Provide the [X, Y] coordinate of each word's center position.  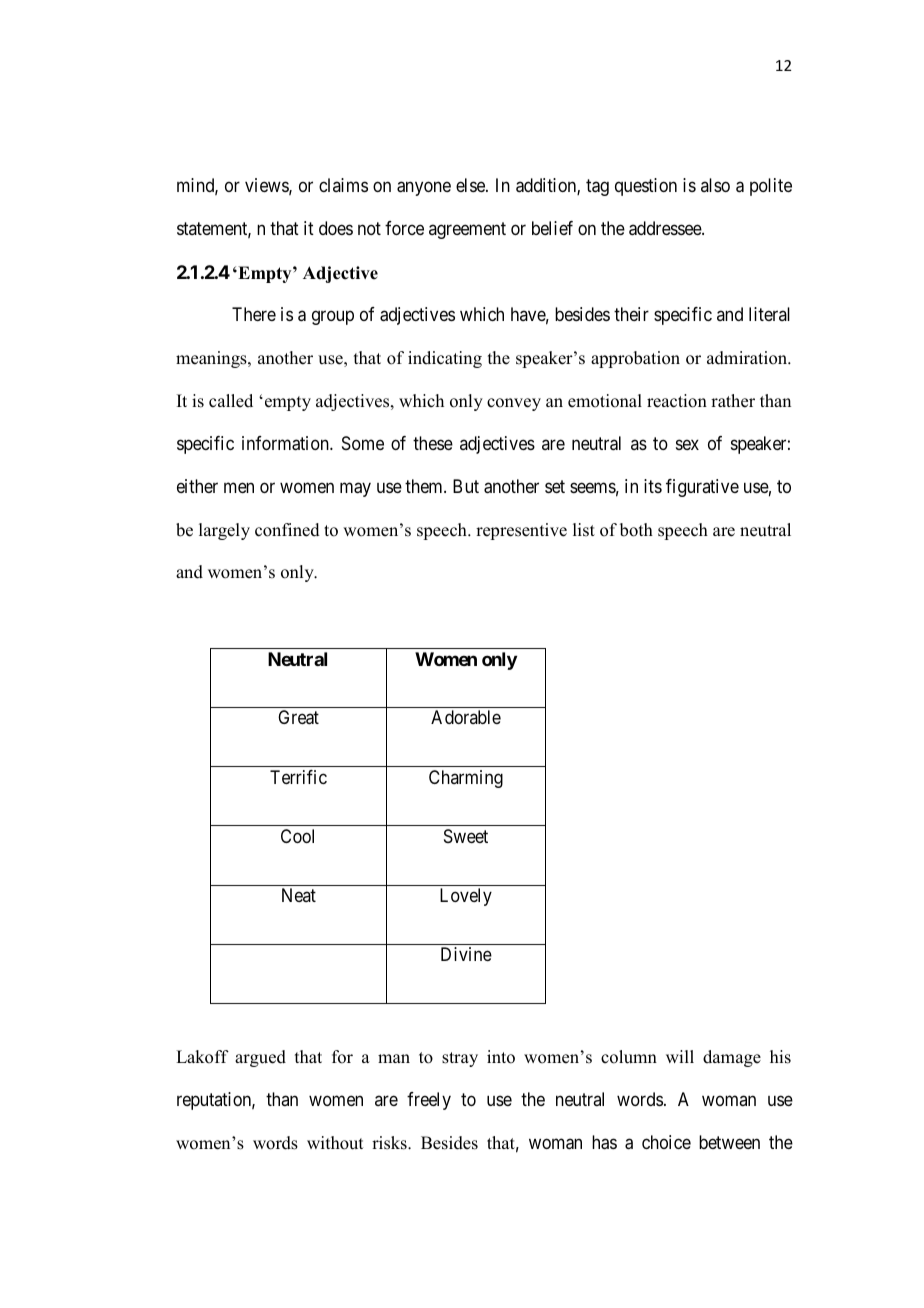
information [286, 443]
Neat [299, 895]
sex [687, 444]
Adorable [466, 717]
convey [514, 404]
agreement [467, 231]
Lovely [466, 897]
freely [429, 1101]
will [680, 1056]
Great [298, 717]
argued [260, 1058]
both [636, 530]
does [336, 228]
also [715, 185]
